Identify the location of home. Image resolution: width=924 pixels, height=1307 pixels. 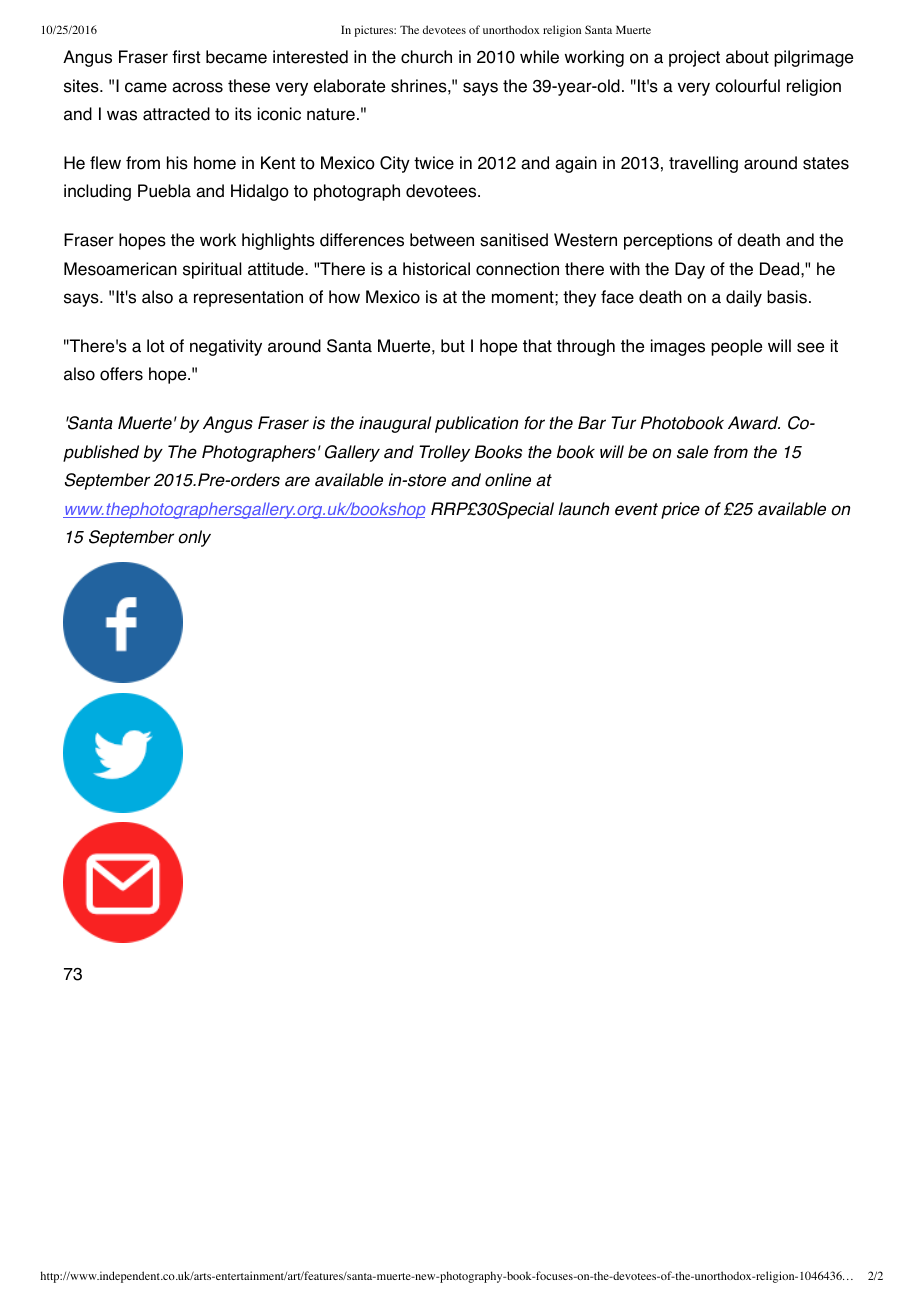
(215, 163).
